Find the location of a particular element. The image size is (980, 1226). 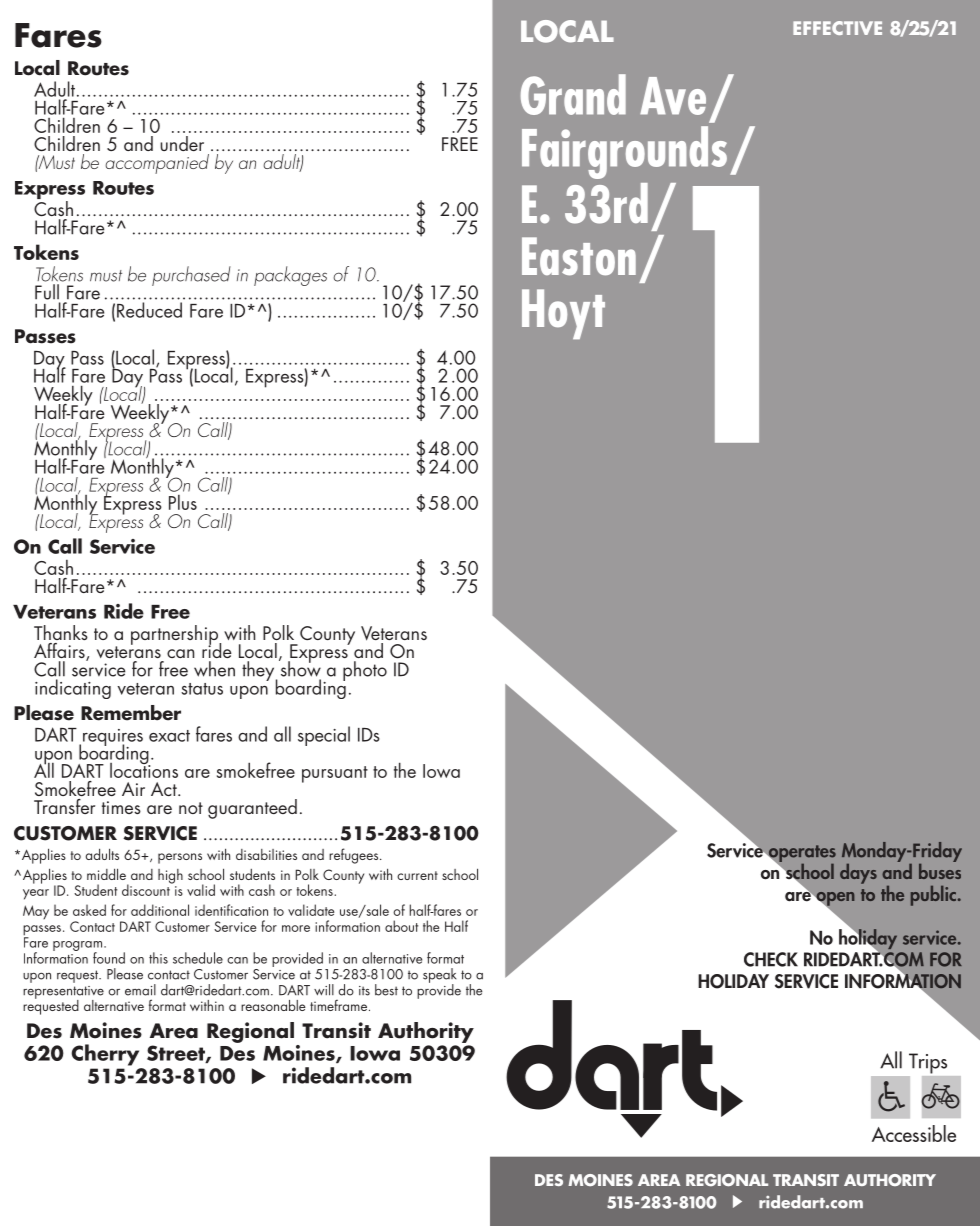

email is located at coordinates (140, 990).
